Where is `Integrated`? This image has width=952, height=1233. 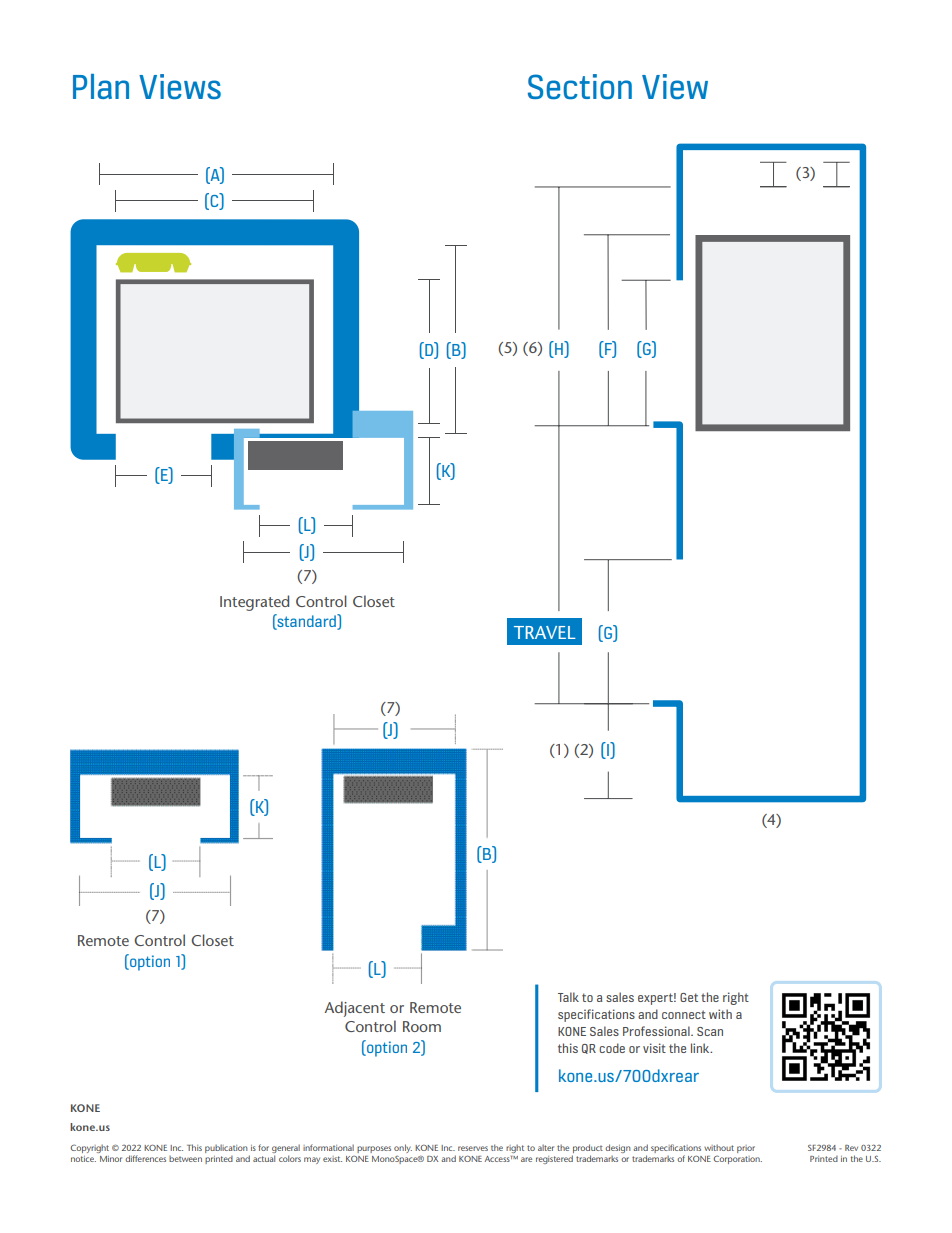
Integrated is located at coordinates (254, 603).
